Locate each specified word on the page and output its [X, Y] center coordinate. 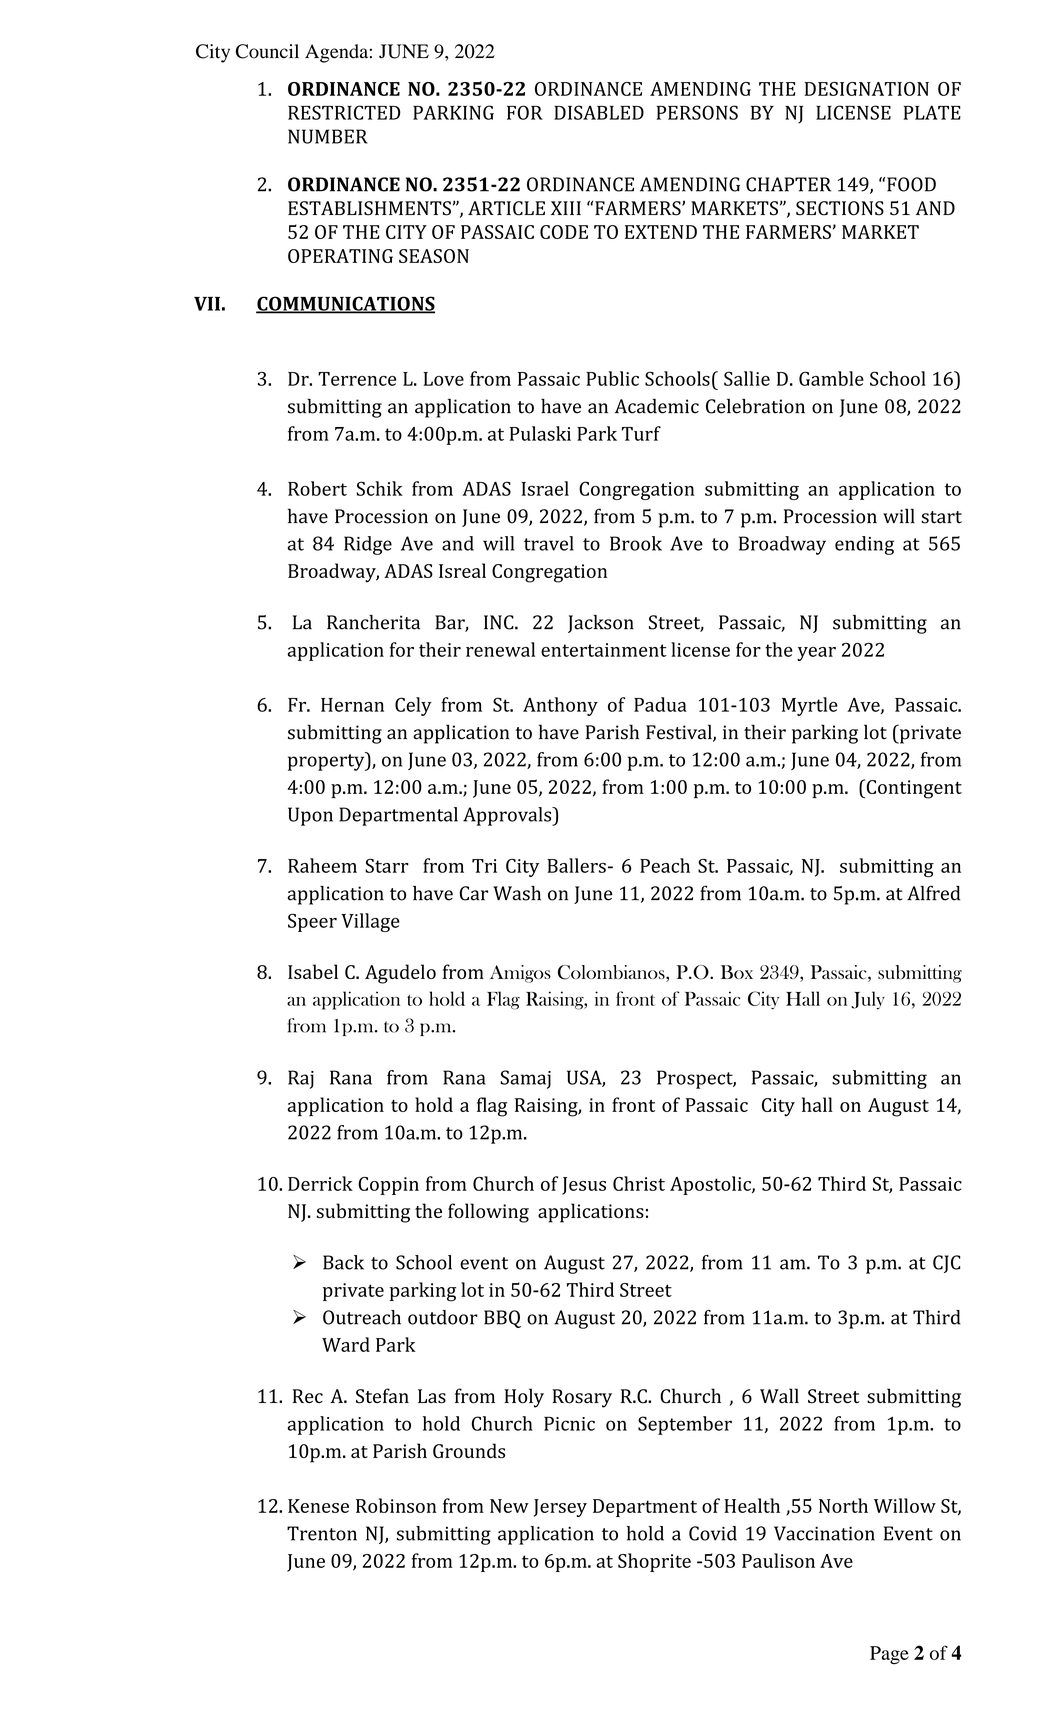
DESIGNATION [867, 89]
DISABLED [599, 112]
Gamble [831, 378]
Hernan [352, 705]
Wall [779, 1395]
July [868, 1000]
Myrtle [810, 706]
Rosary [582, 1398]
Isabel [313, 971]
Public [612, 378]
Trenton [322, 1533]
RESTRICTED [344, 112]
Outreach [362, 1317]
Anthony [560, 706]
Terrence [357, 379]
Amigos [520, 974]
